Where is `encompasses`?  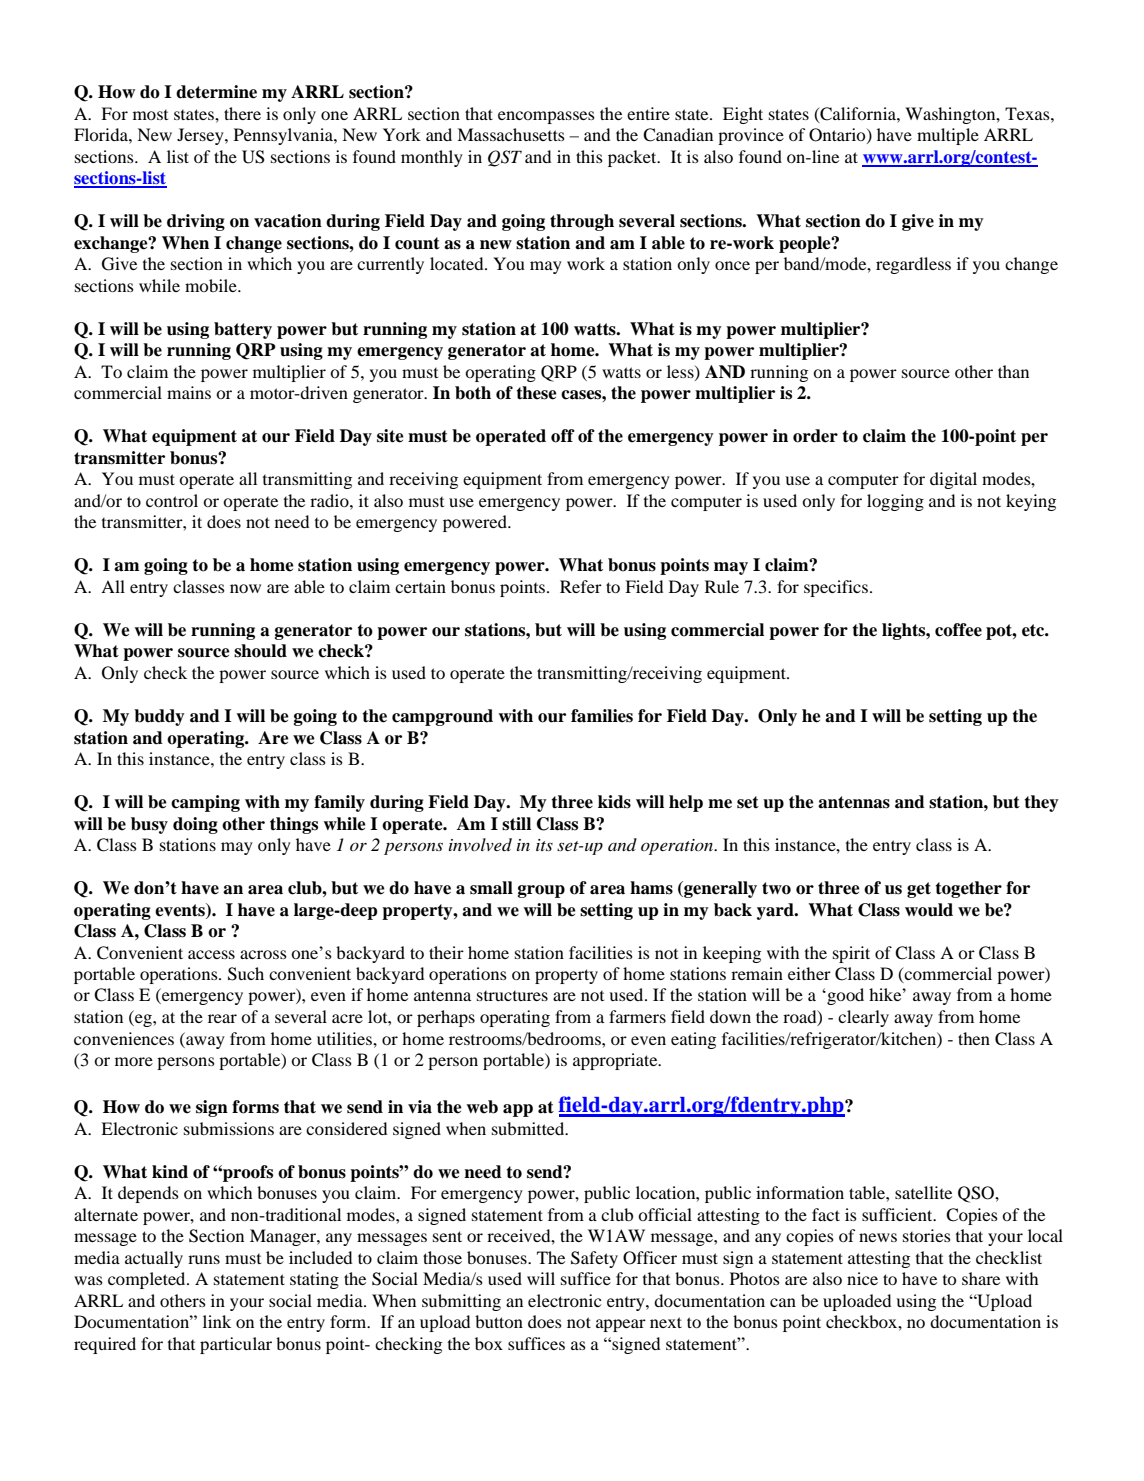 encompasses is located at coordinates (546, 117).
